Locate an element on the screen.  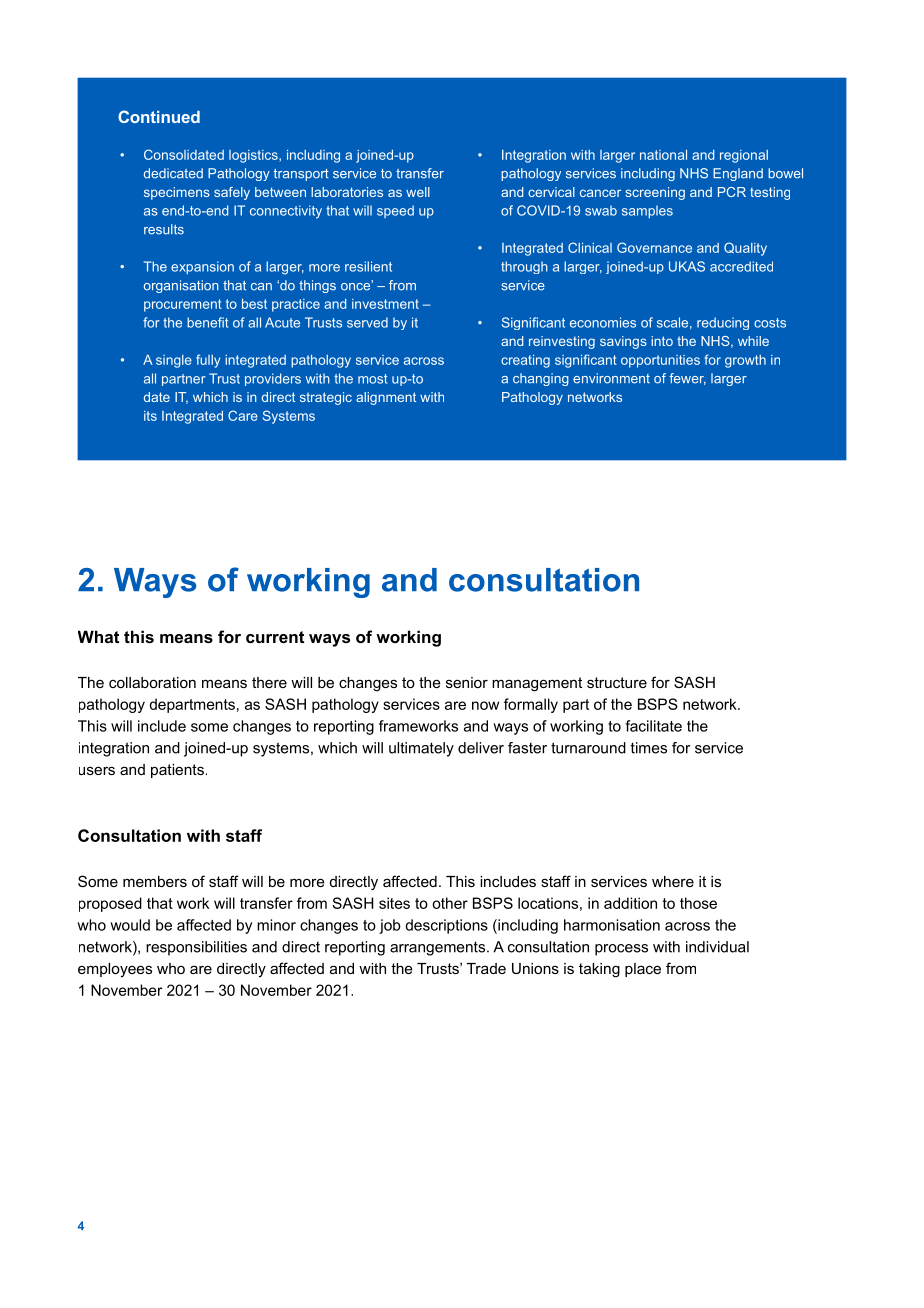
structure is located at coordinates (617, 682).
